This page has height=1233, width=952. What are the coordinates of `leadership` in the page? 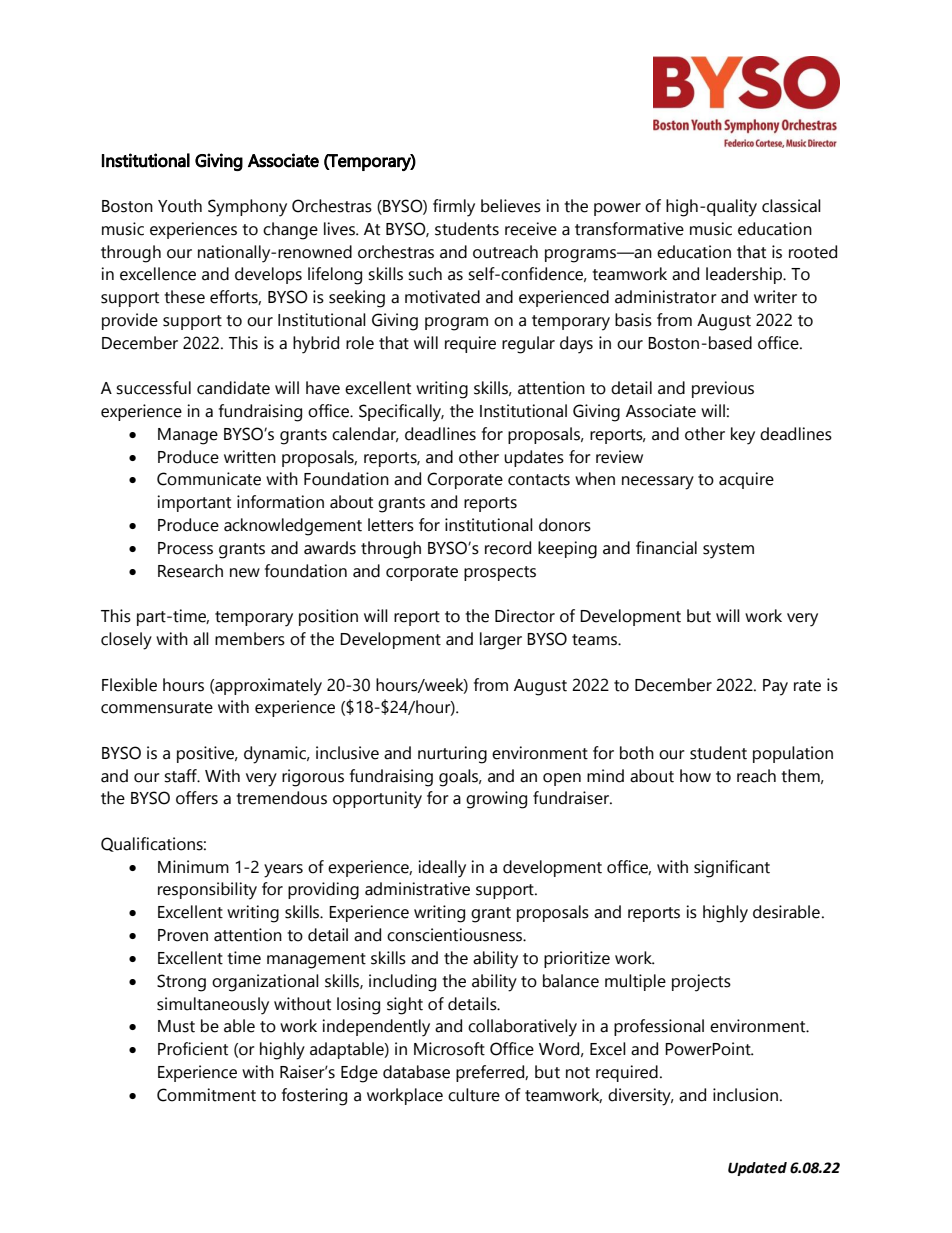 It's located at (745, 275).
